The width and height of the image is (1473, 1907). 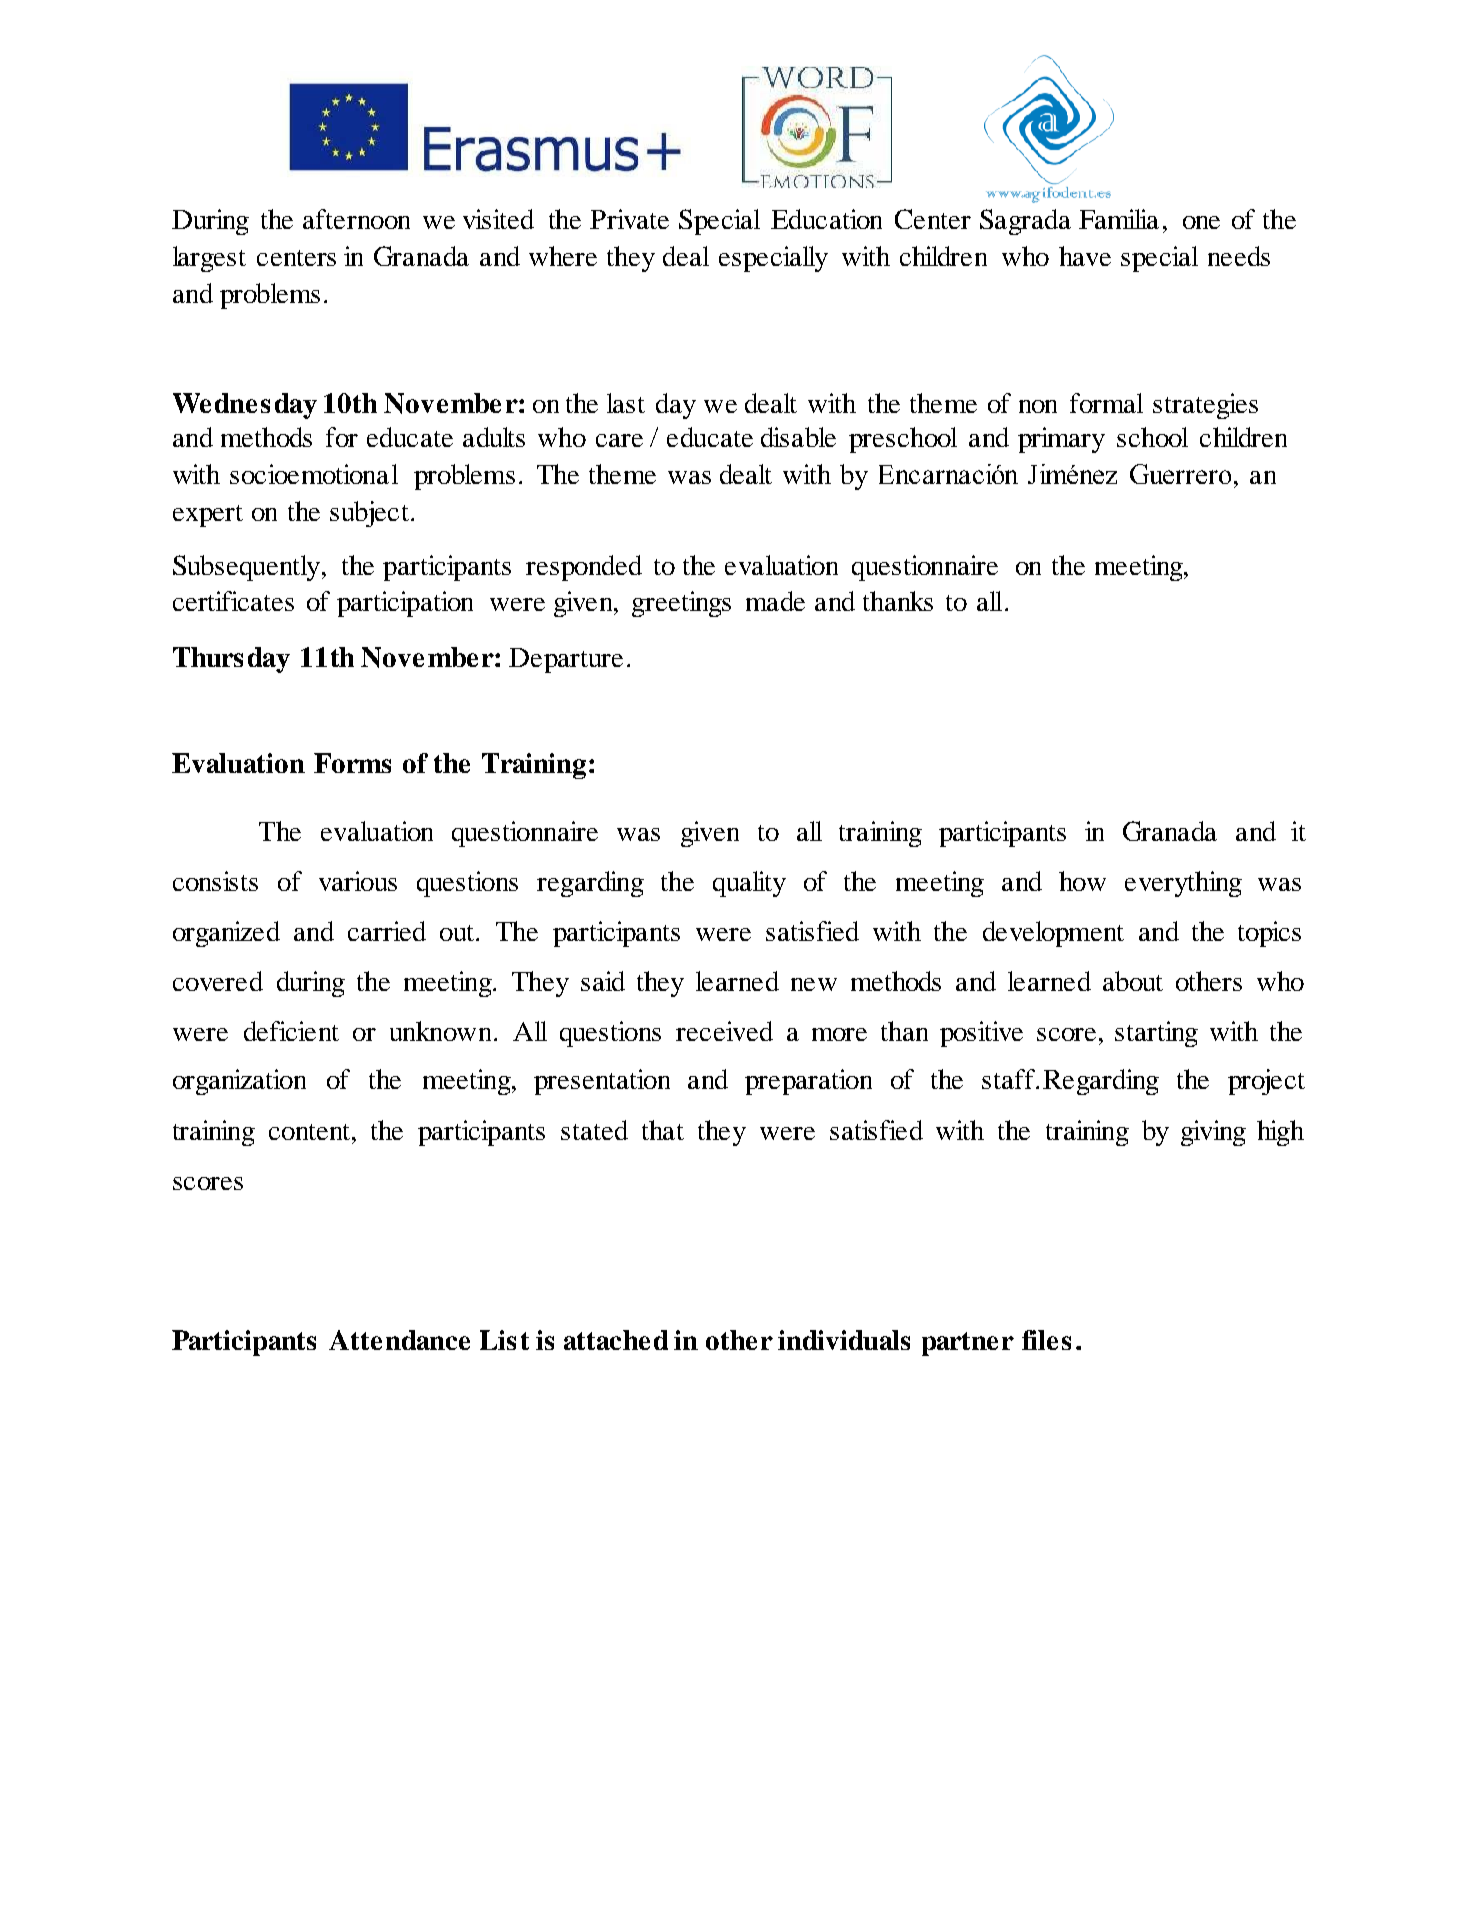 What do you see at coordinates (826, 219) in the image?
I see `Education` at bounding box center [826, 219].
